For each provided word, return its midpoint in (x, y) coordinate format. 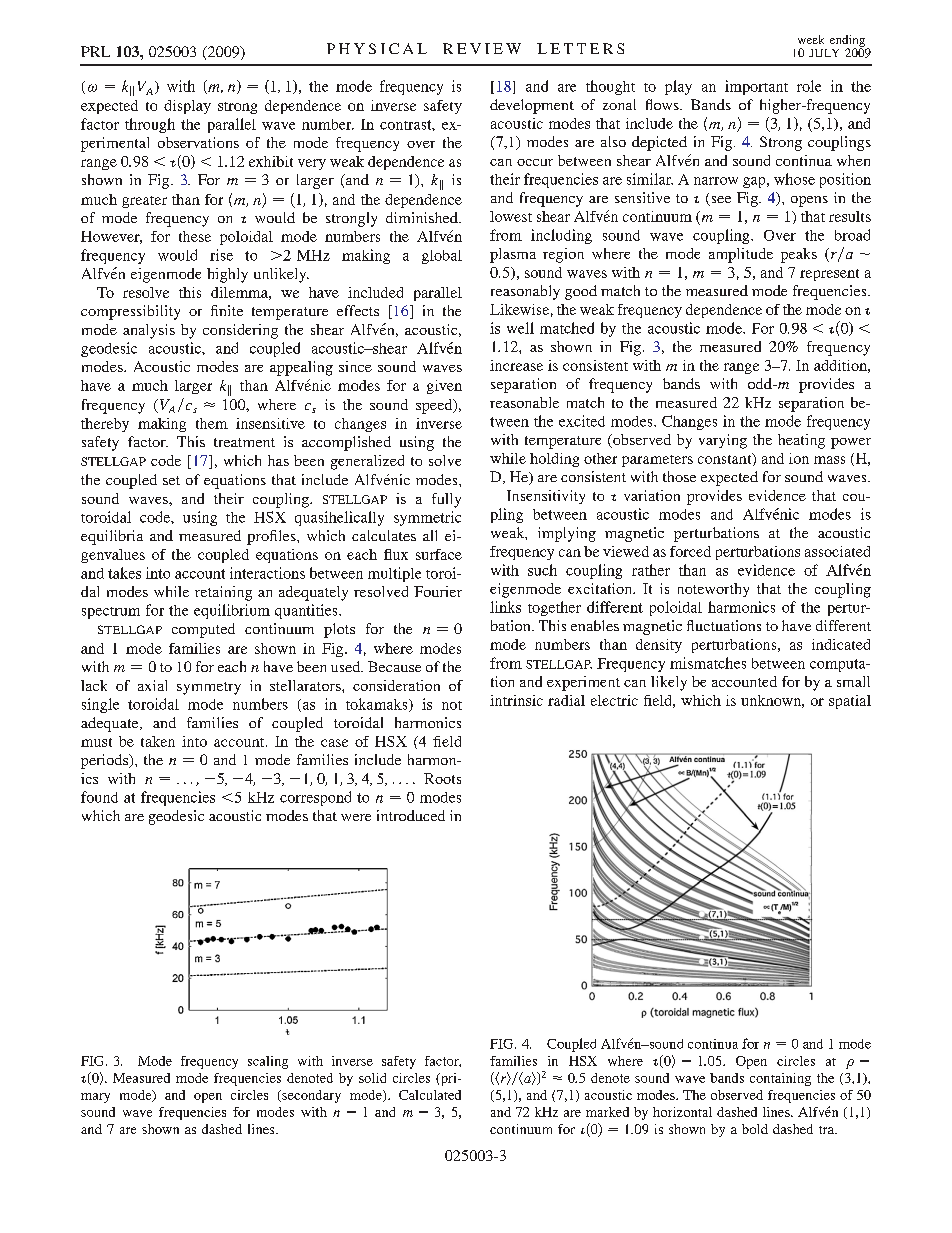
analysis (149, 331)
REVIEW (482, 48)
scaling (268, 1062)
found (99, 797)
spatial (850, 702)
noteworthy (713, 590)
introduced (411, 815)
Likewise (519, 309)
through (150, 125)
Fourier (438, 591)
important (756, 87)
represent (829, 275)
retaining (223, 593)
